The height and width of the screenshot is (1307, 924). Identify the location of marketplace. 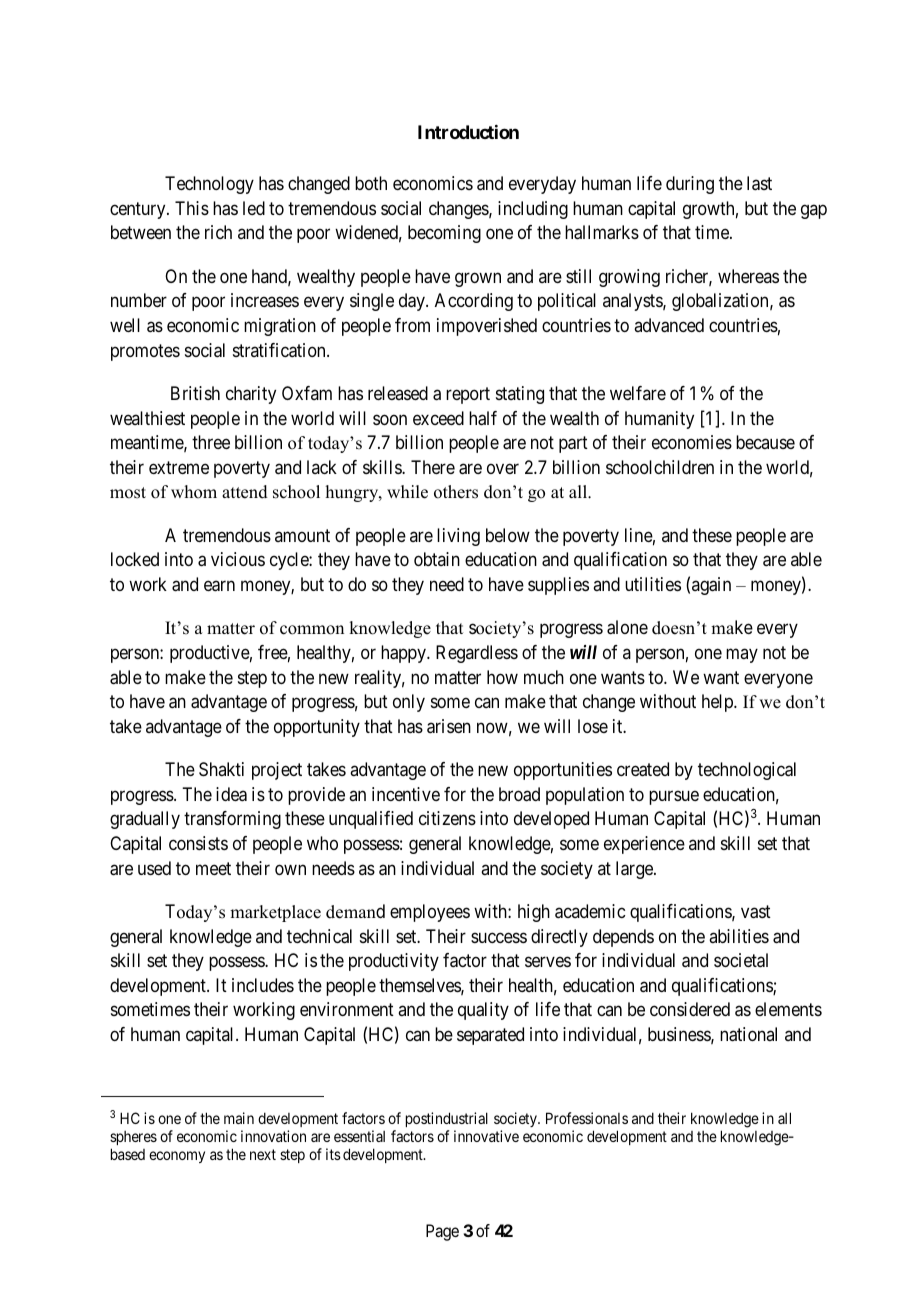
(275, 913).
